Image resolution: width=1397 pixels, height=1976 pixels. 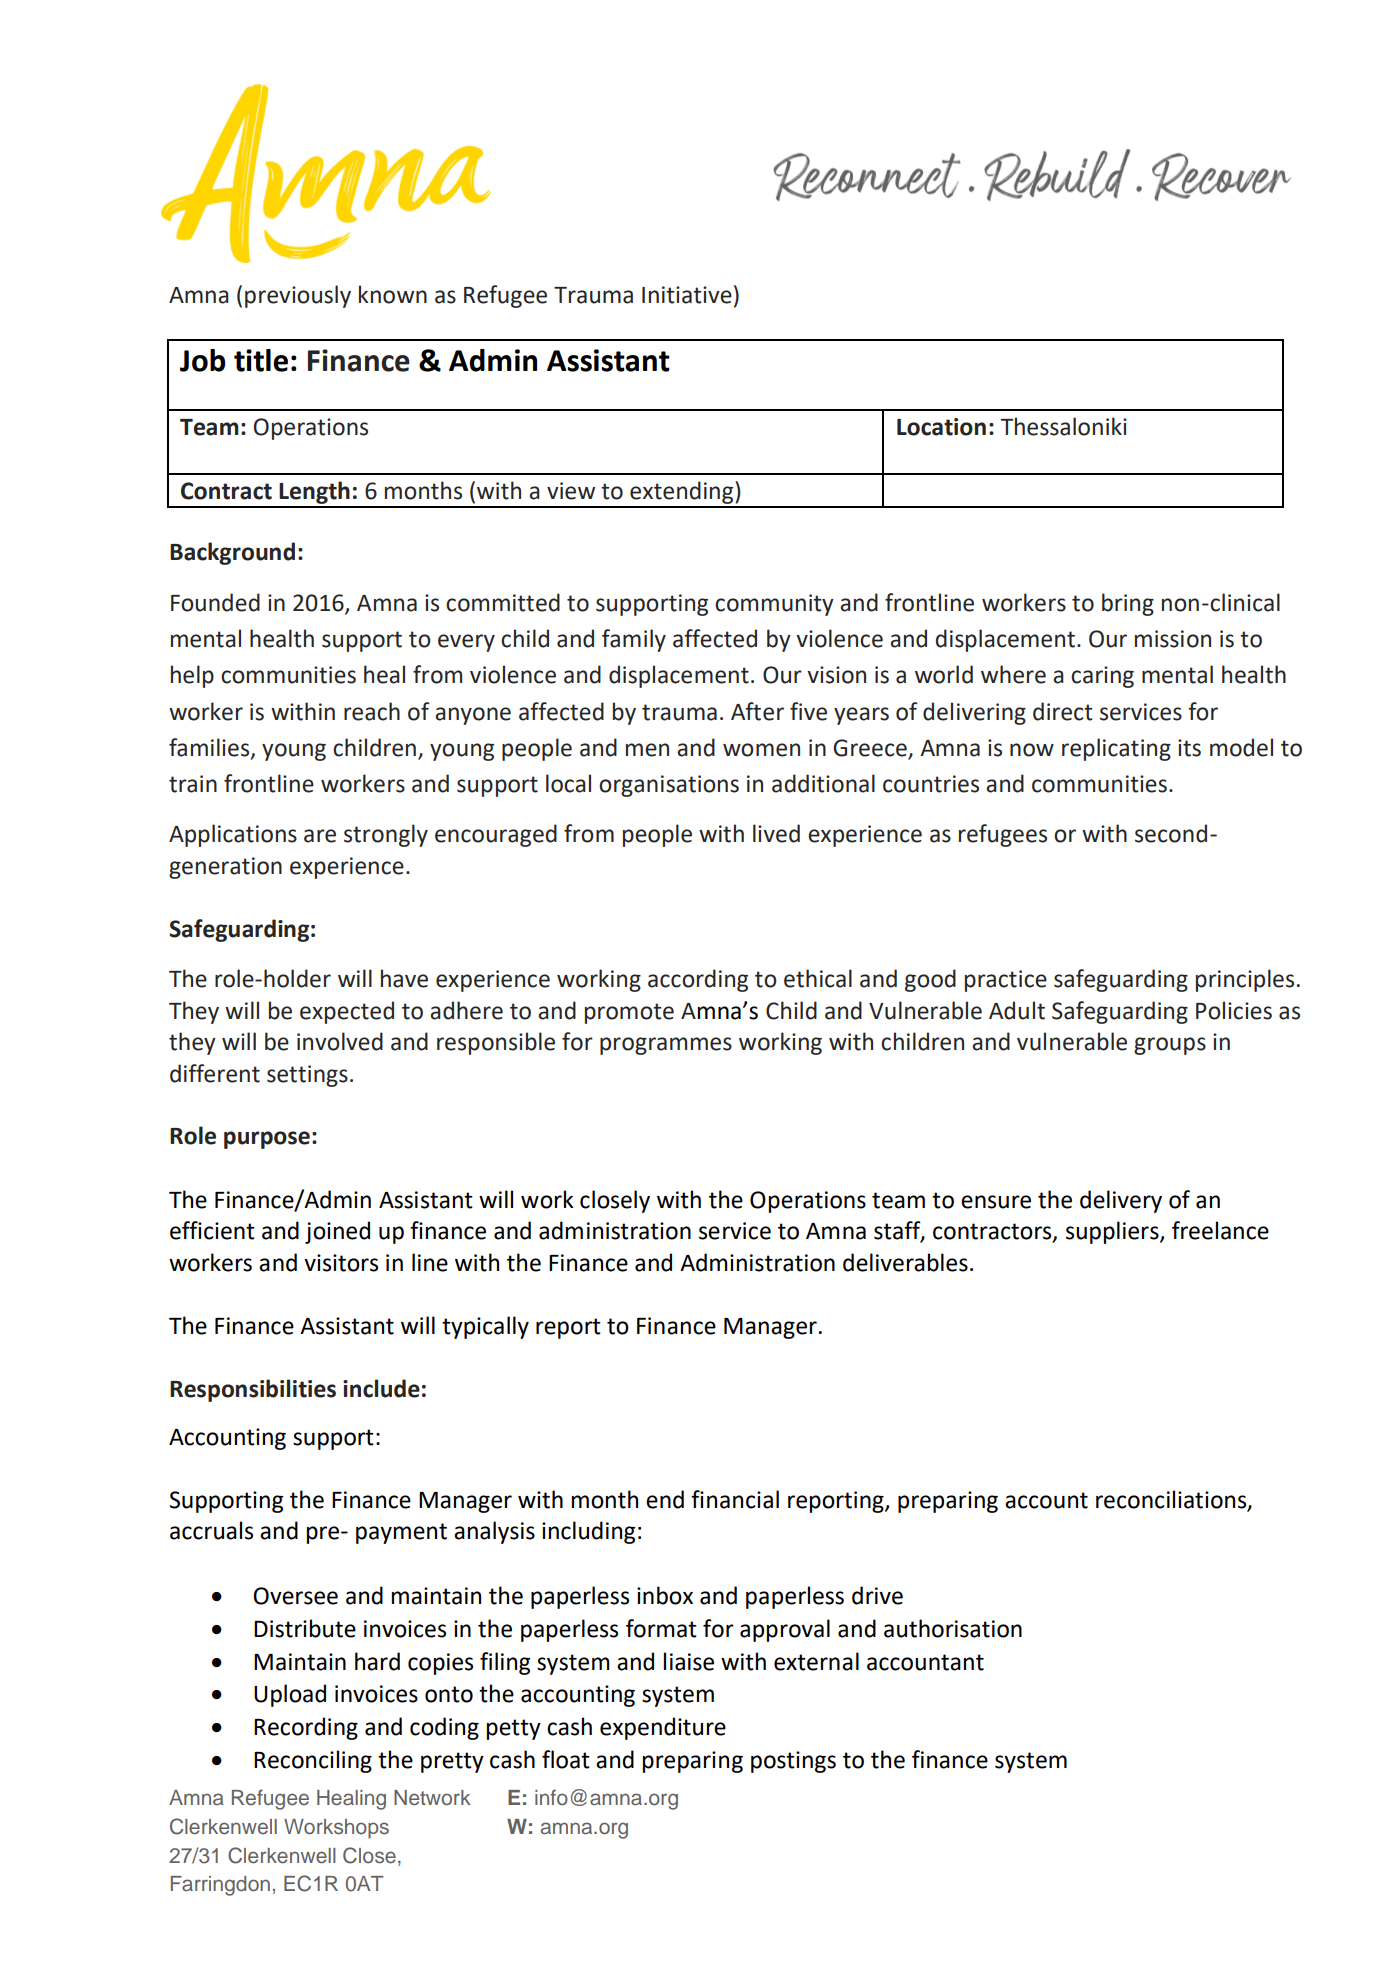 What do you see at coordinates (941, 427) in the screenshot?
I see `Location` at bounding box center [941, 427].
